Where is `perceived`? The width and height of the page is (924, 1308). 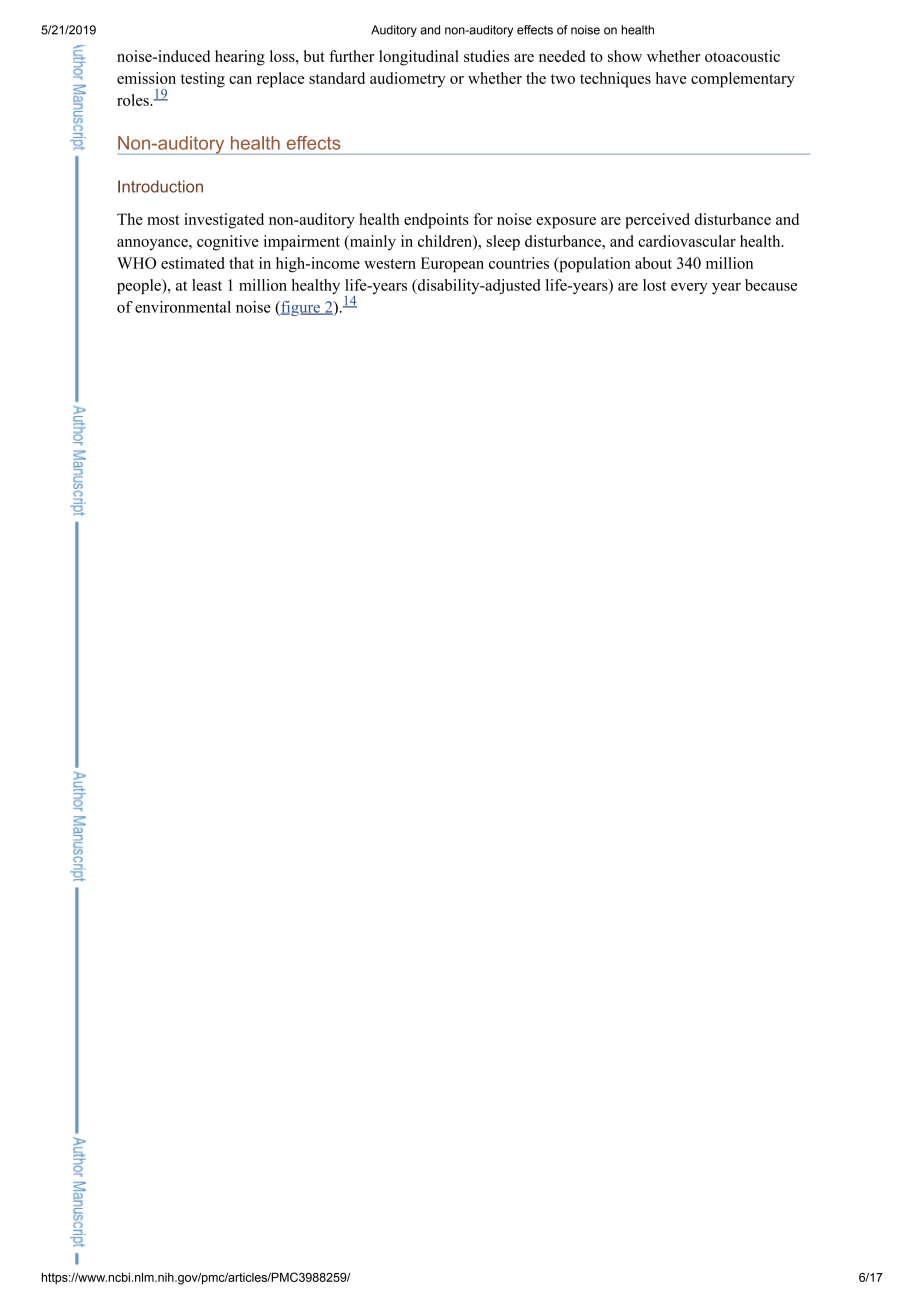
perceived is located at coordinates (657, 221).
